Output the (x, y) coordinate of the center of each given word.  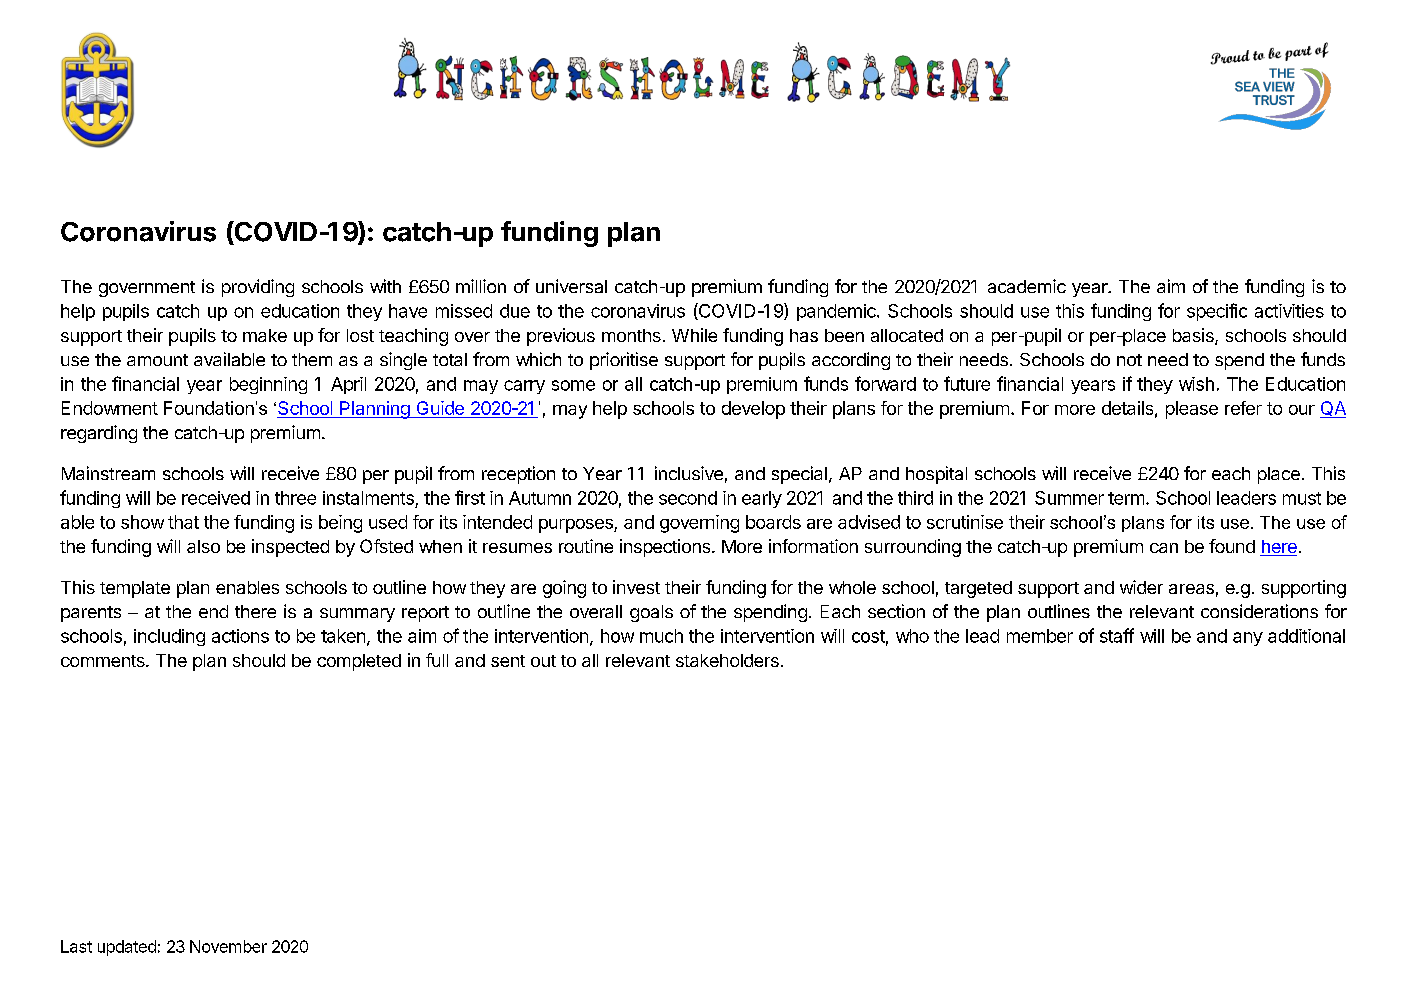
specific (1217, 312)
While (694, 335)
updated (127, 948)
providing (258, 288)
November (228, 946)
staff (1117, 635)
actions (240, 636)
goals (651, 613)
